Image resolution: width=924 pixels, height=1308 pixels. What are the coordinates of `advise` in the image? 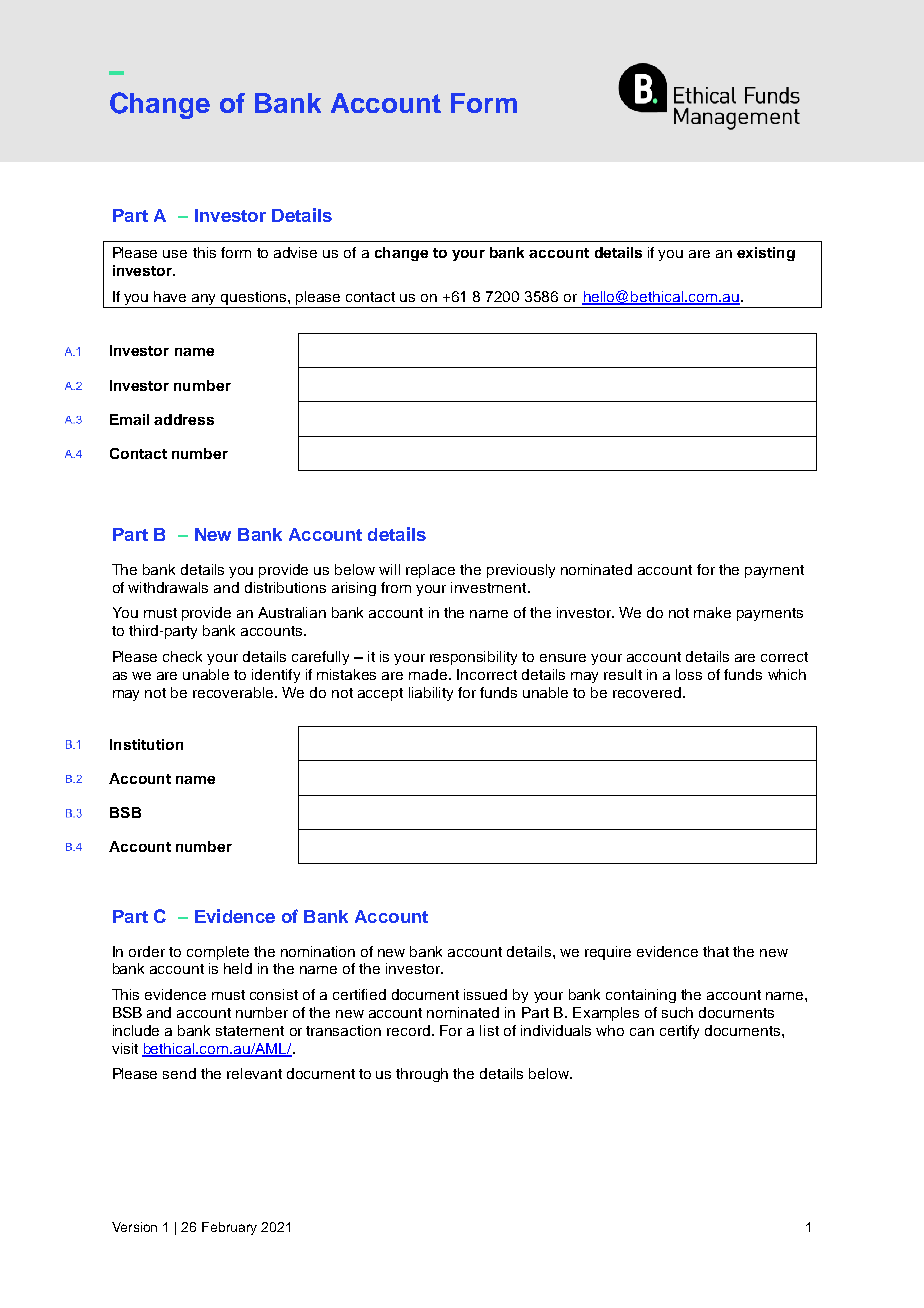 It's located at (295, 252).
